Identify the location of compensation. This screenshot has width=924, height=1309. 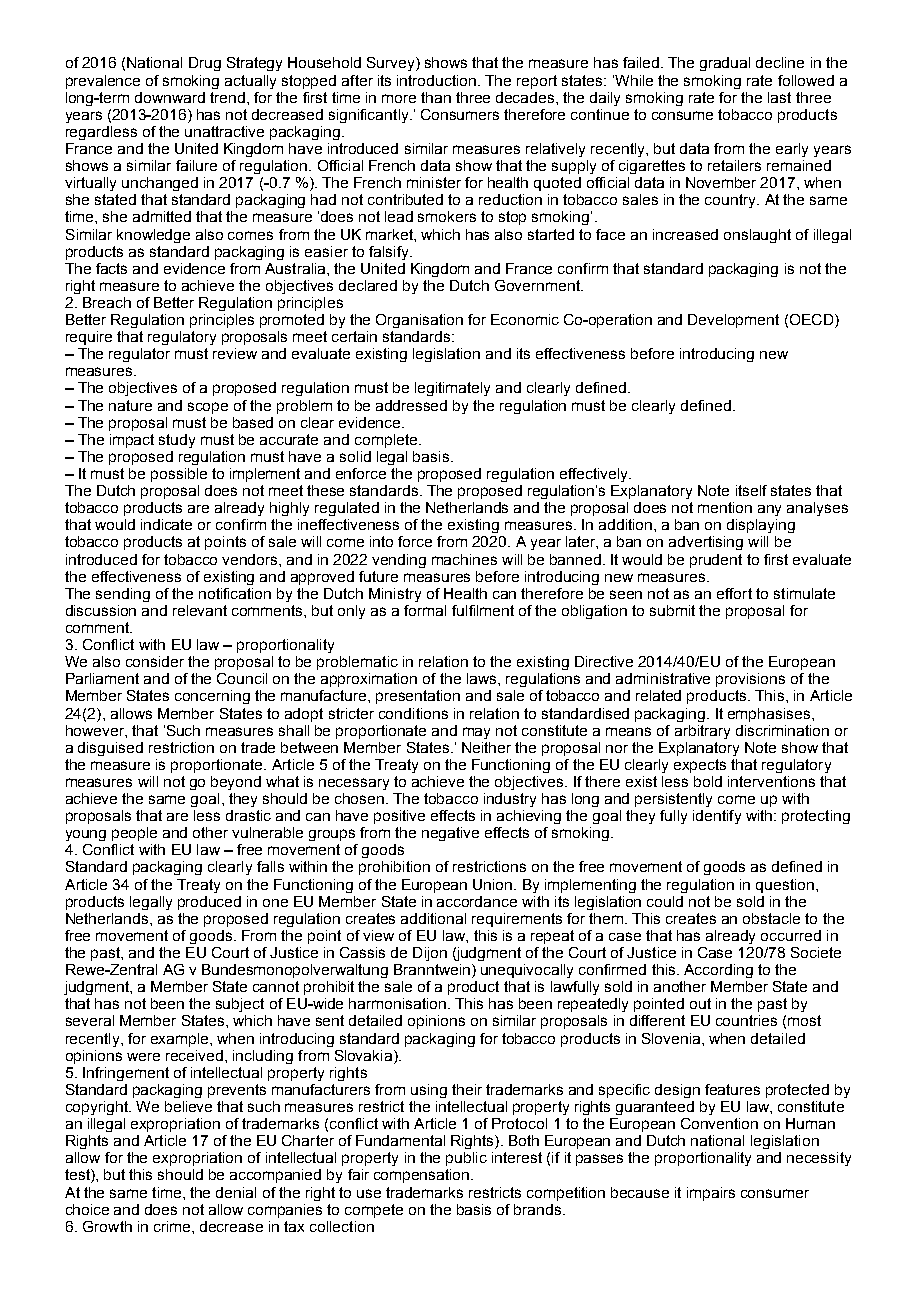
(423, 1176).
